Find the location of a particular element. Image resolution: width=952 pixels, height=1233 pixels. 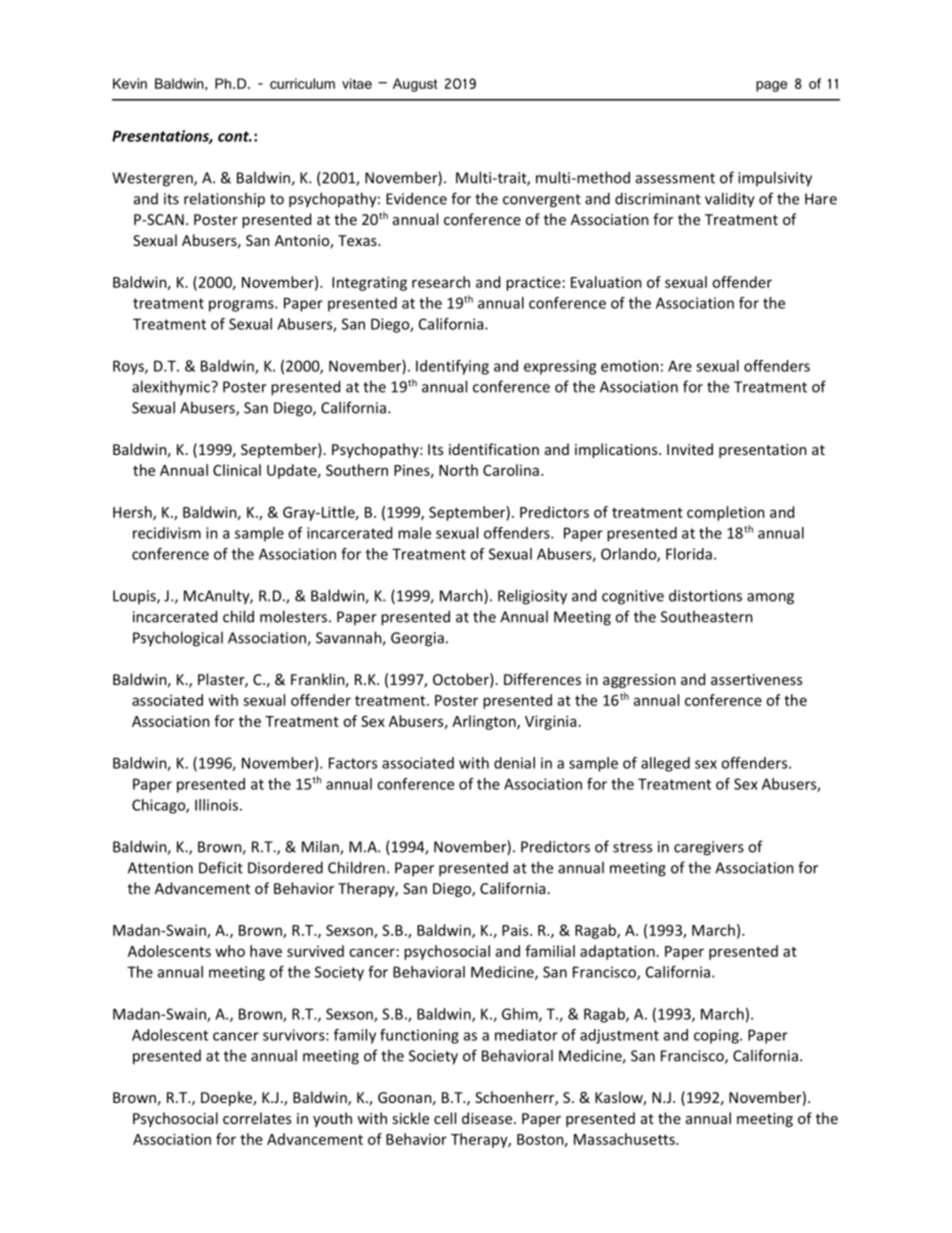

Kevin is located at coordinates (130, 83).
